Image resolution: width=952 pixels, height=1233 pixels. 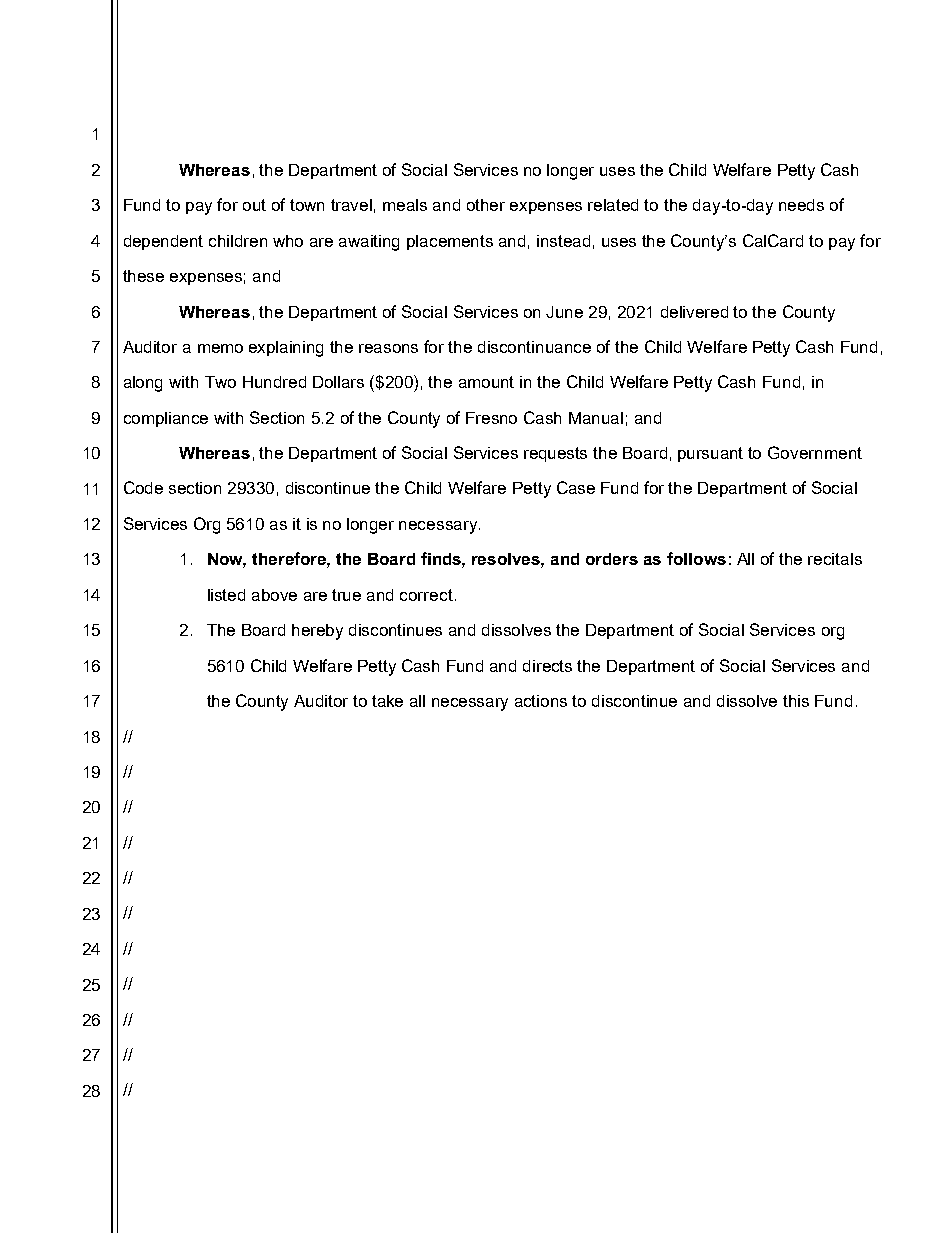 I want to click on needs, so click(x=801, y=205).
